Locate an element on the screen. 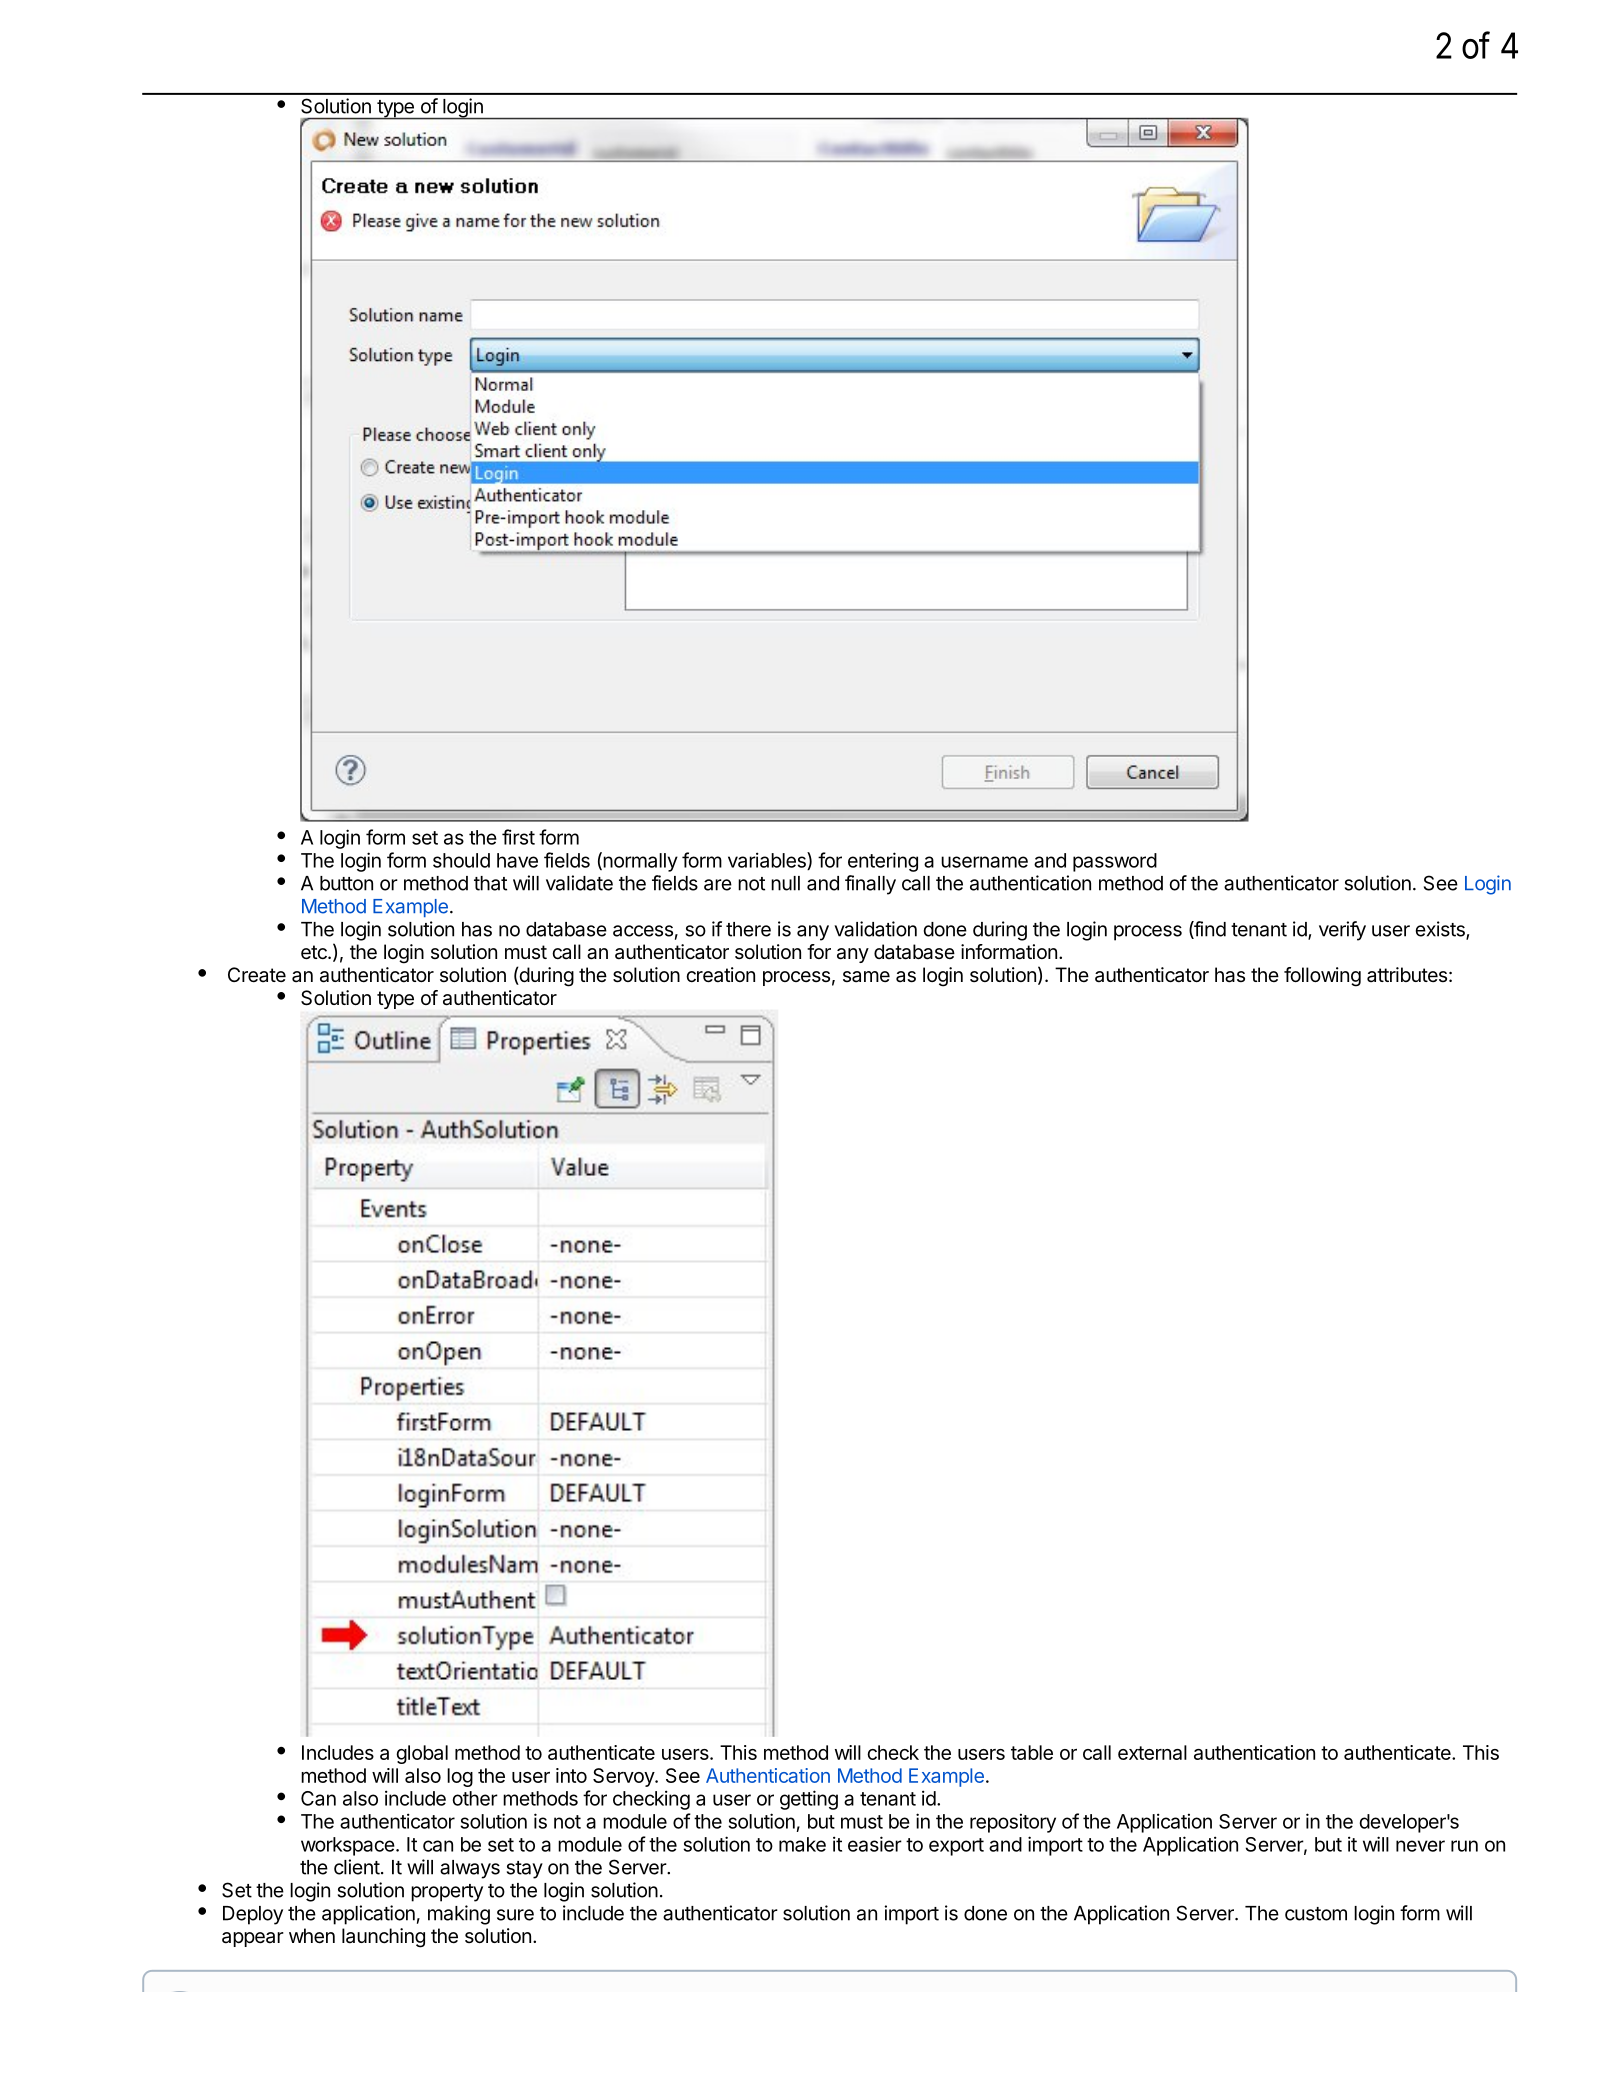  never is located at coordinates (1420, 1846).
